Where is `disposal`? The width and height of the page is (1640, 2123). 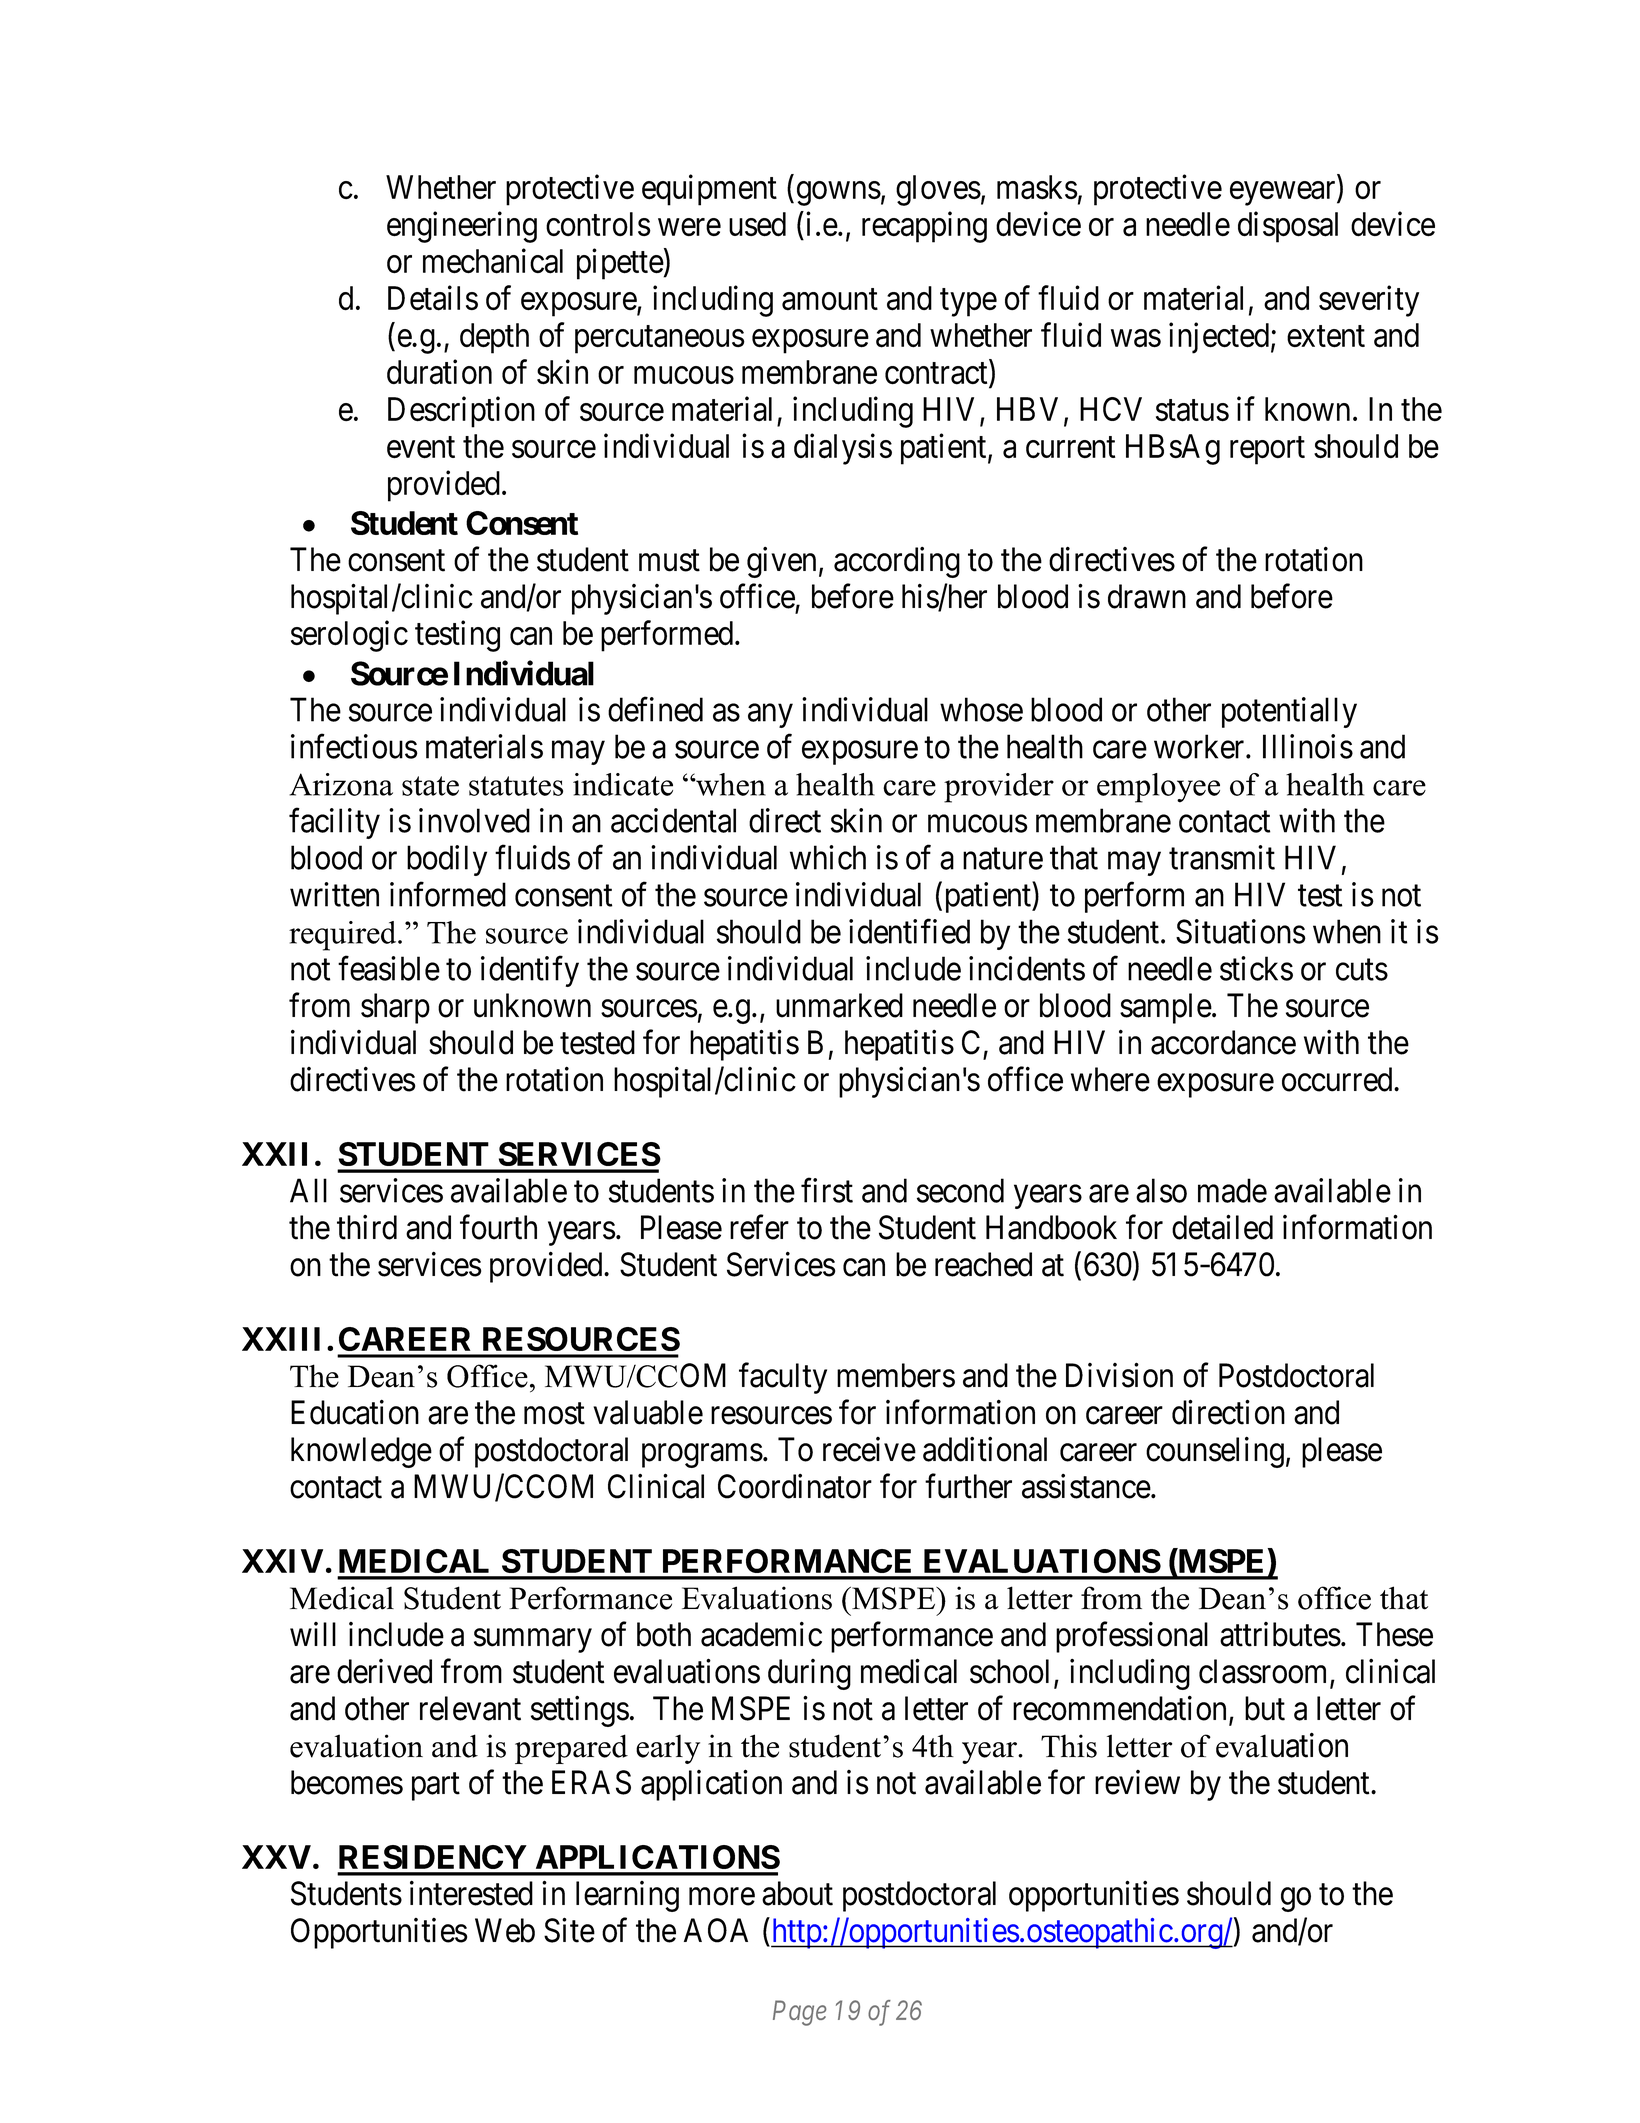
disposal is located at coordinates (1288, 227).
